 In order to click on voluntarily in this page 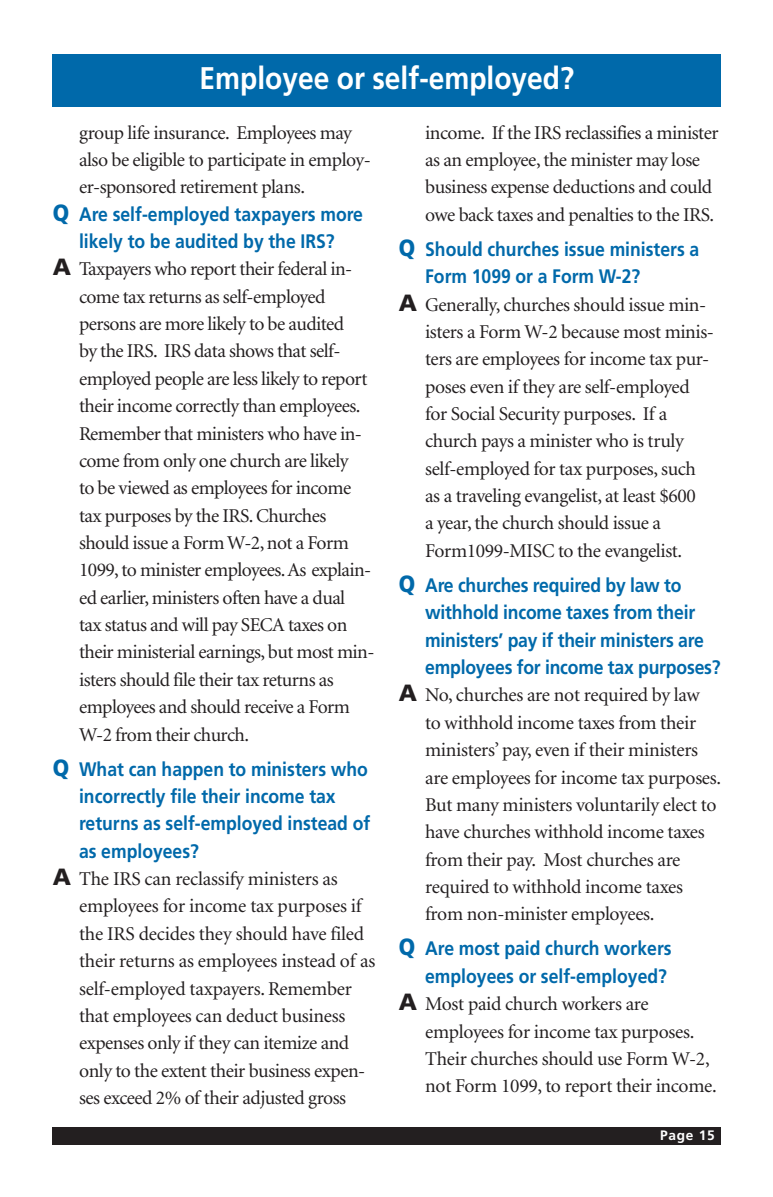, I will do `click(618, 806)`.
